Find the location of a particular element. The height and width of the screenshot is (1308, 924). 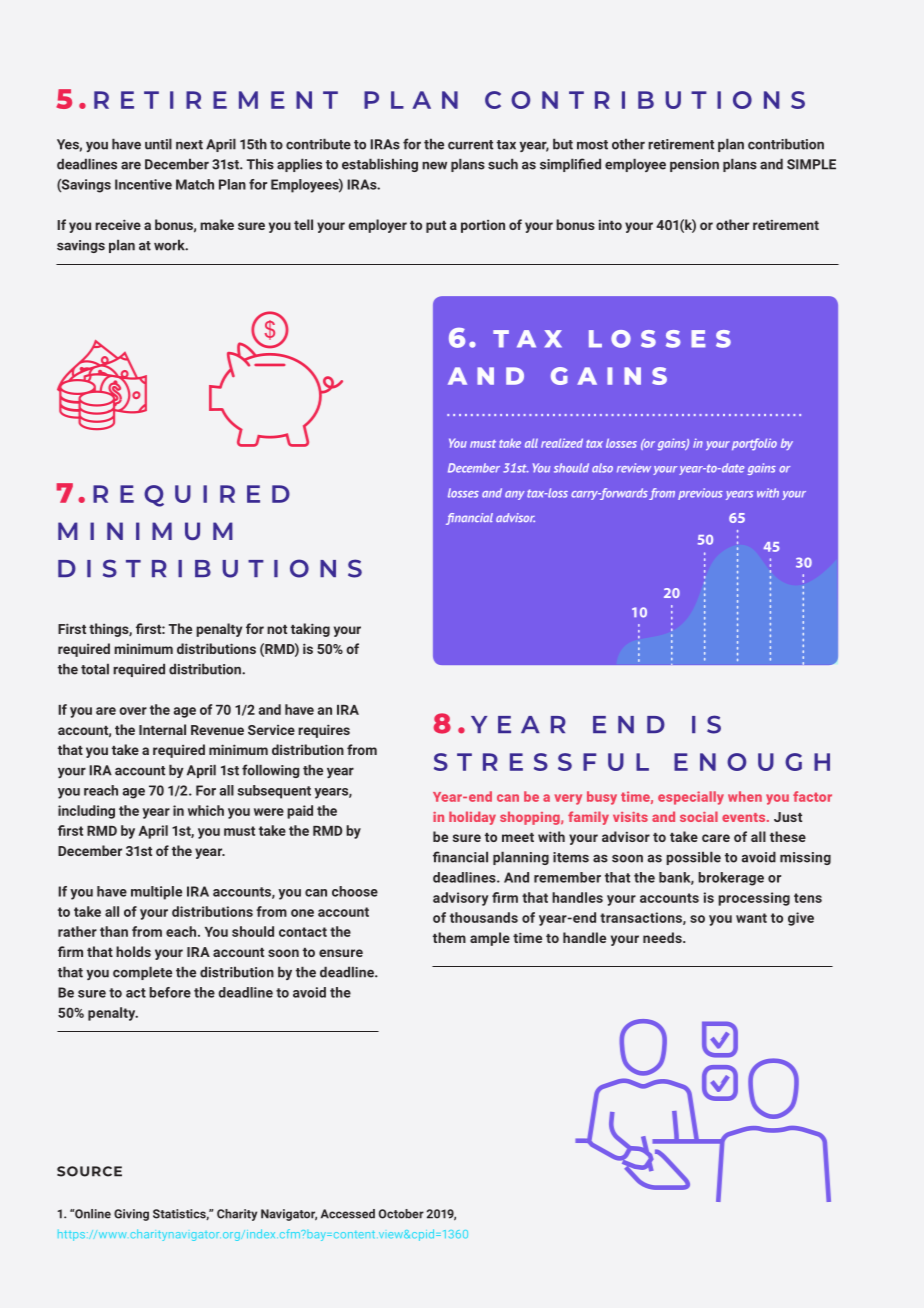

needs is located at coordinates (663, 937).
